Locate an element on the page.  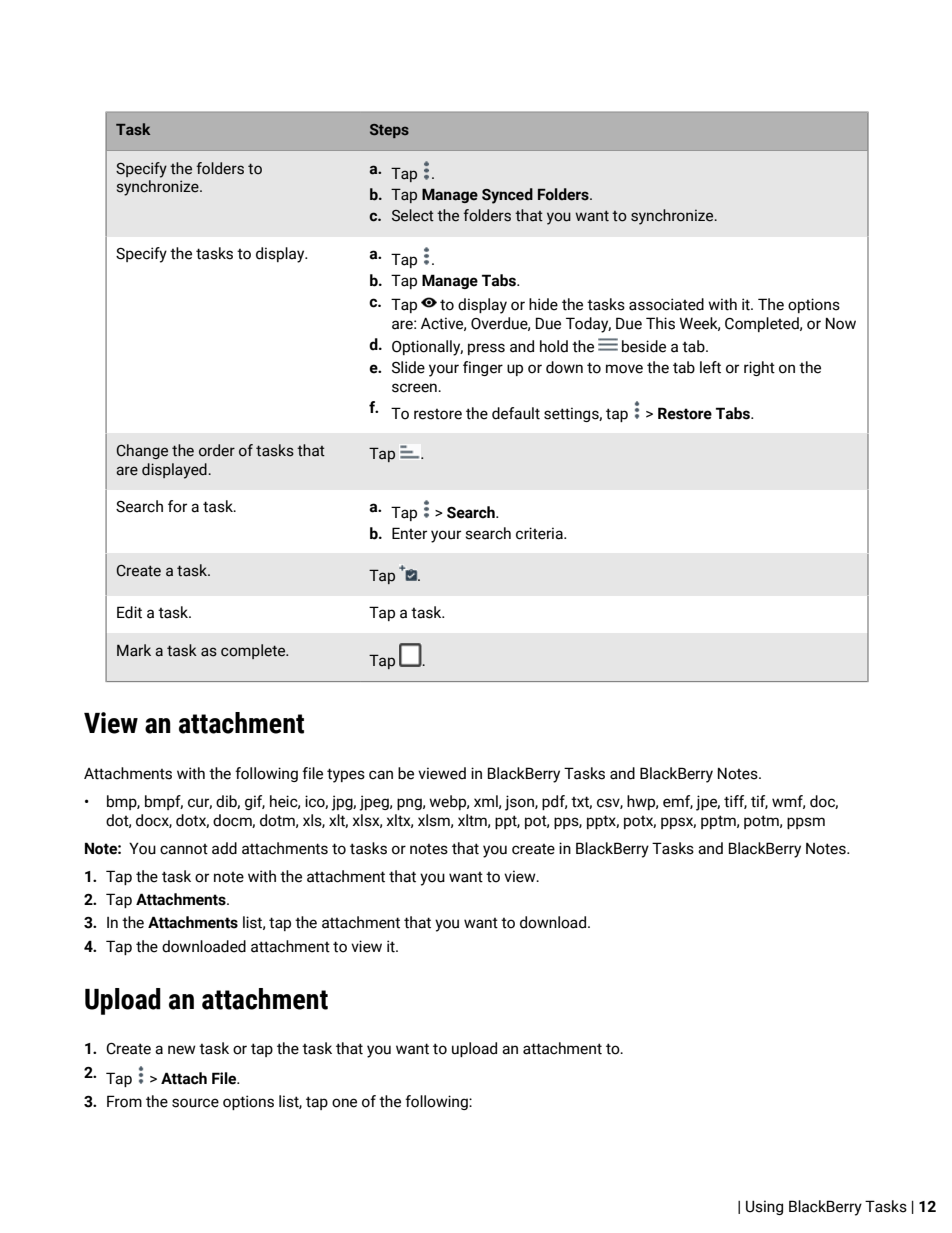
right is located at coordinates (759, 368).
